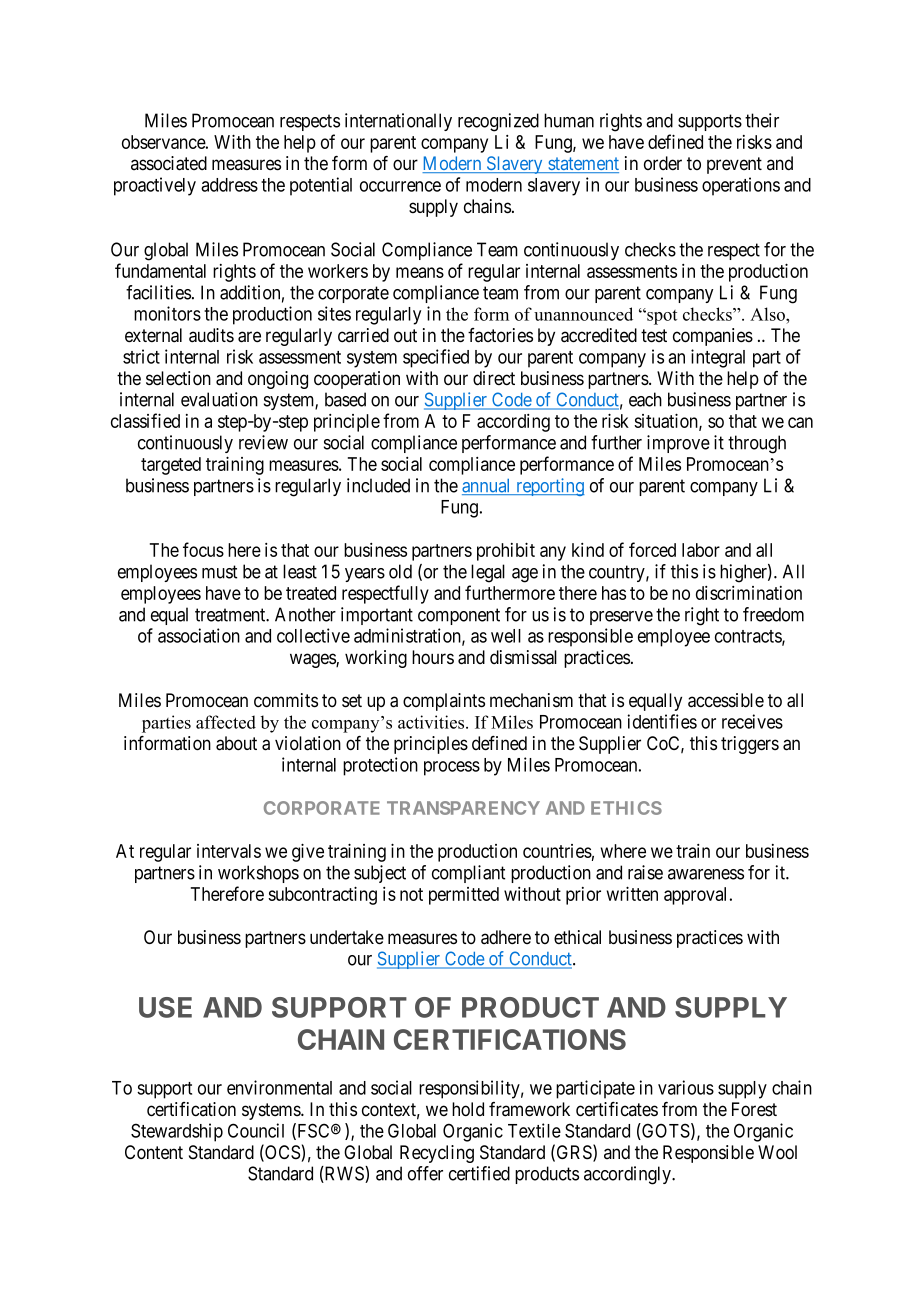  What do you see at coordinates (498, 122) in the document?
I see `recognized` at bounding box center [498, 122].
